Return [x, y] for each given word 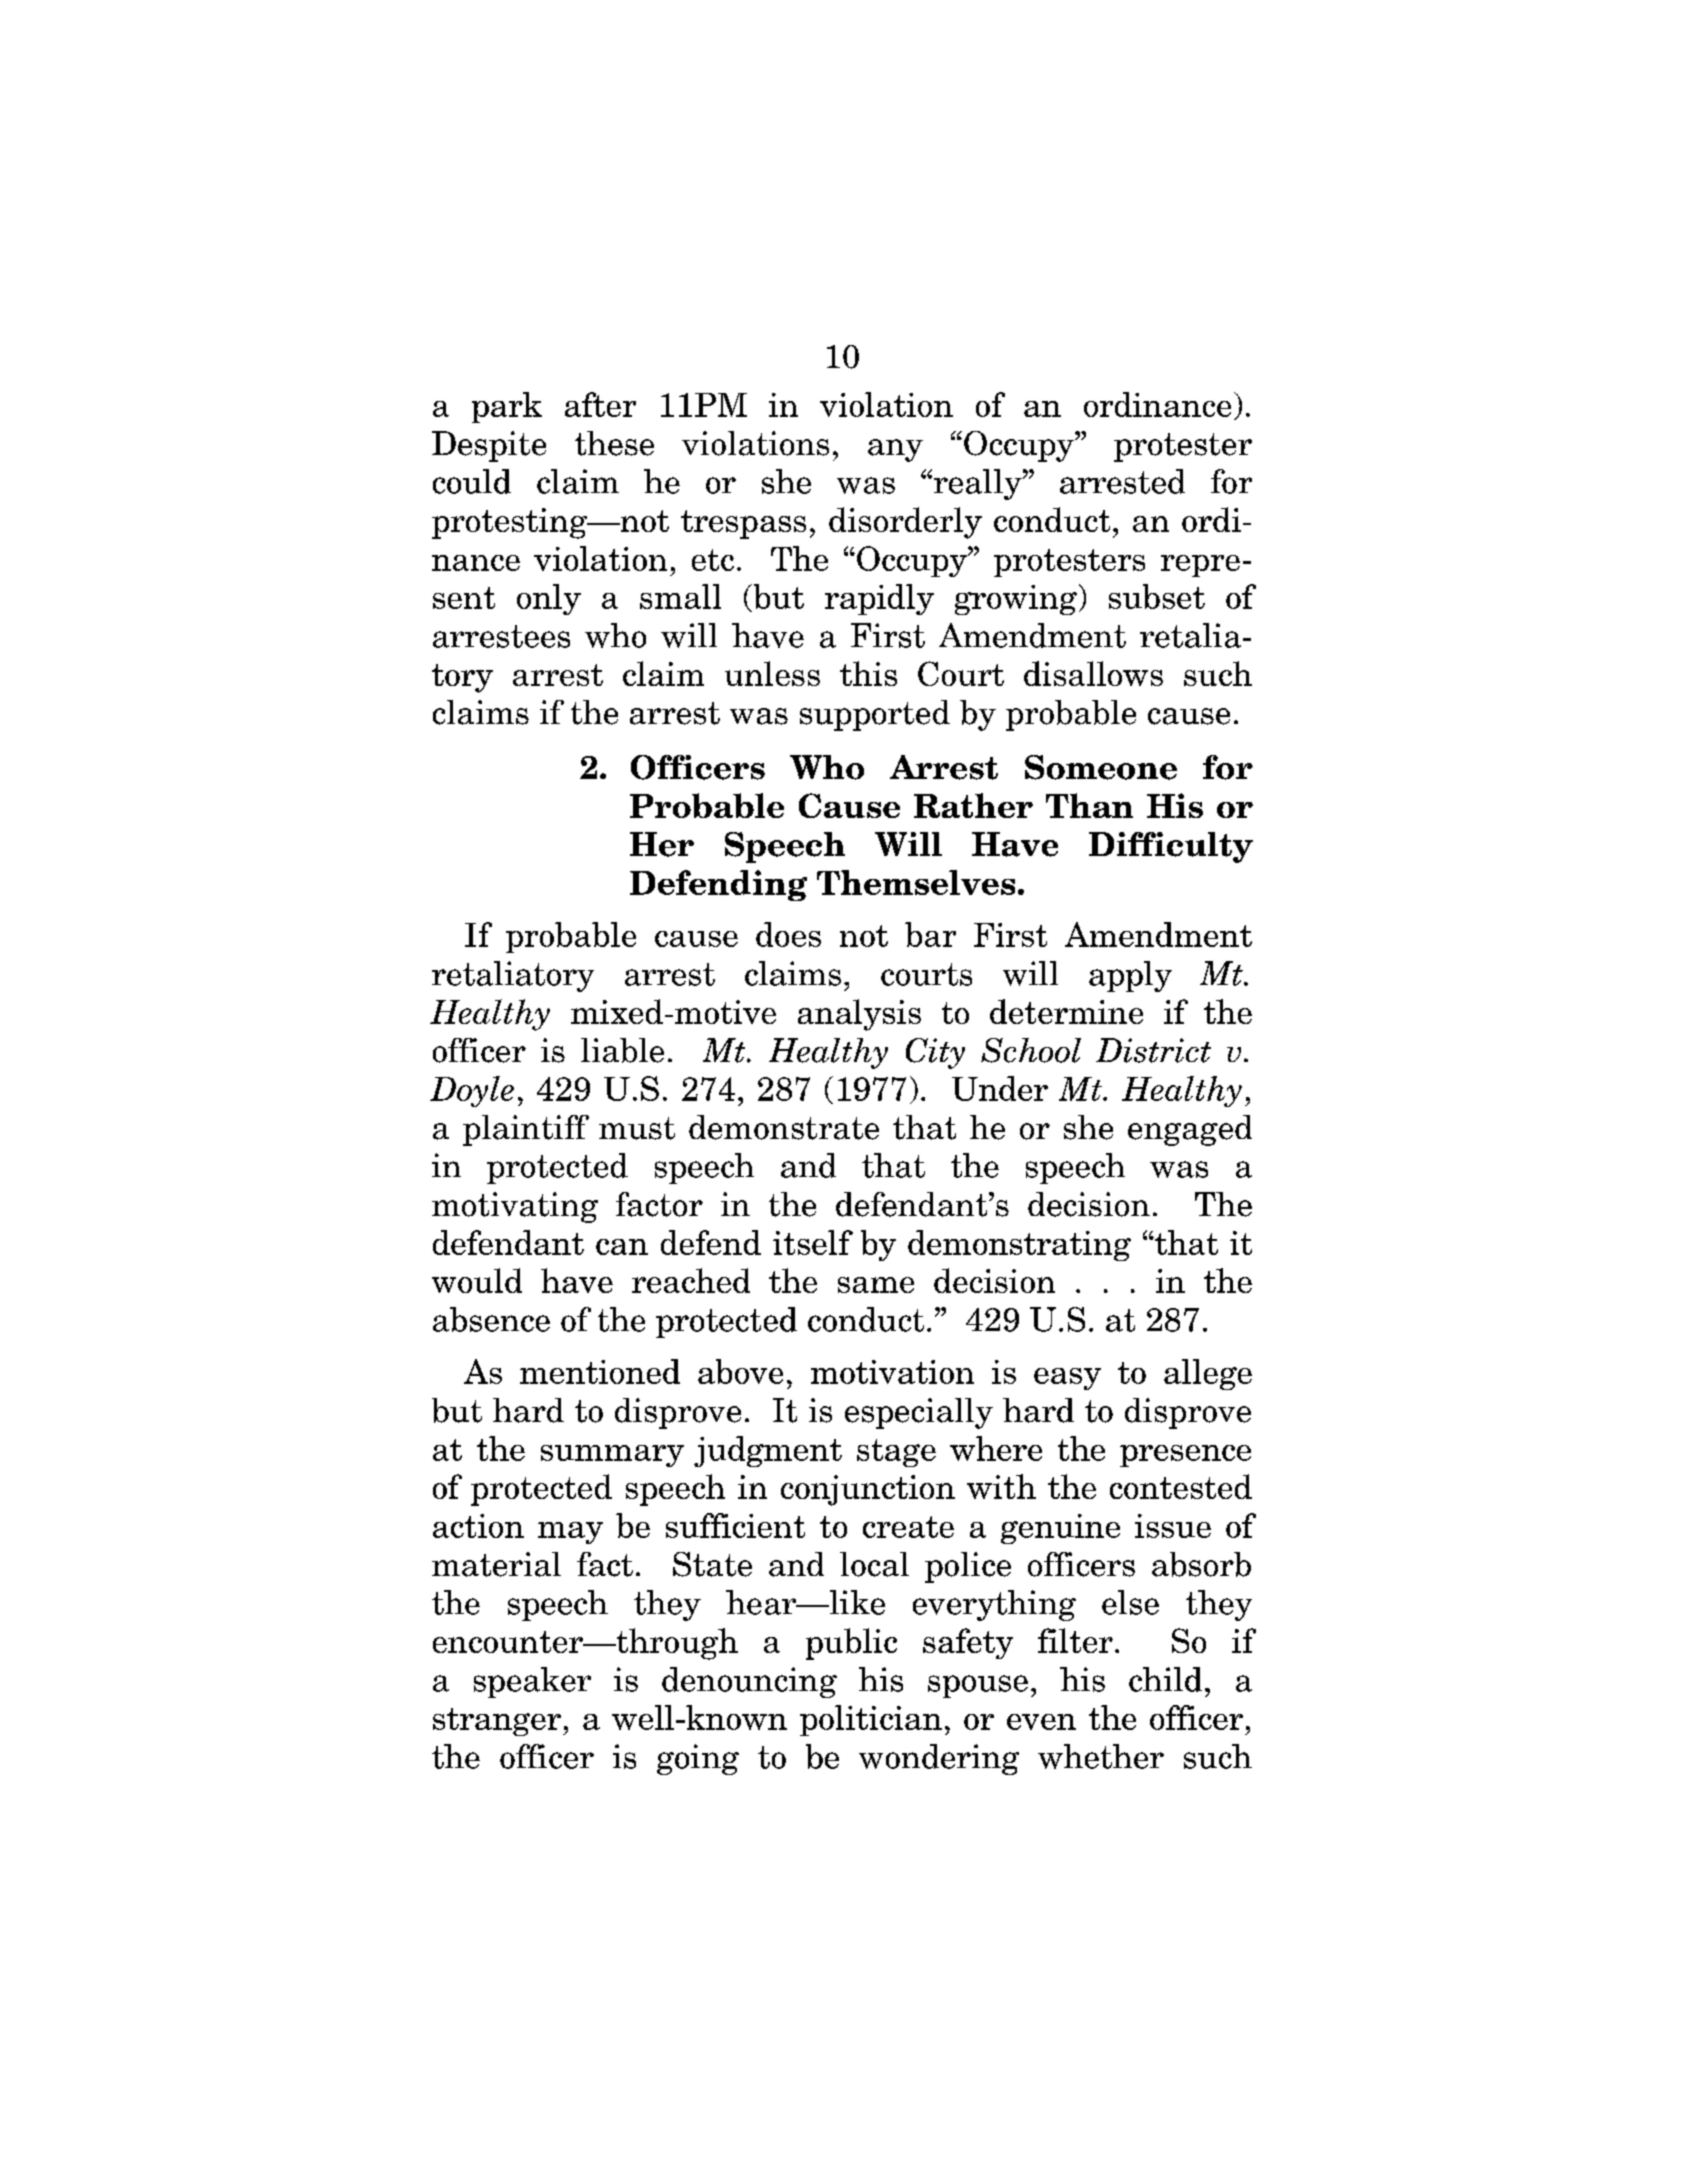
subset [1157, 596]
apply [1130, 976]
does [788, 934]
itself [813, 1242]
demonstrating [1019, 1245]
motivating [515, 1207]
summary [612, 1456]
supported [875, 715]
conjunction [868, 1490]
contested [1181, 1486]
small [680, 596]
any [895, 450]
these [614, 443]
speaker [532, 1682]
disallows [1093, 673]
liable [622, 1050]
